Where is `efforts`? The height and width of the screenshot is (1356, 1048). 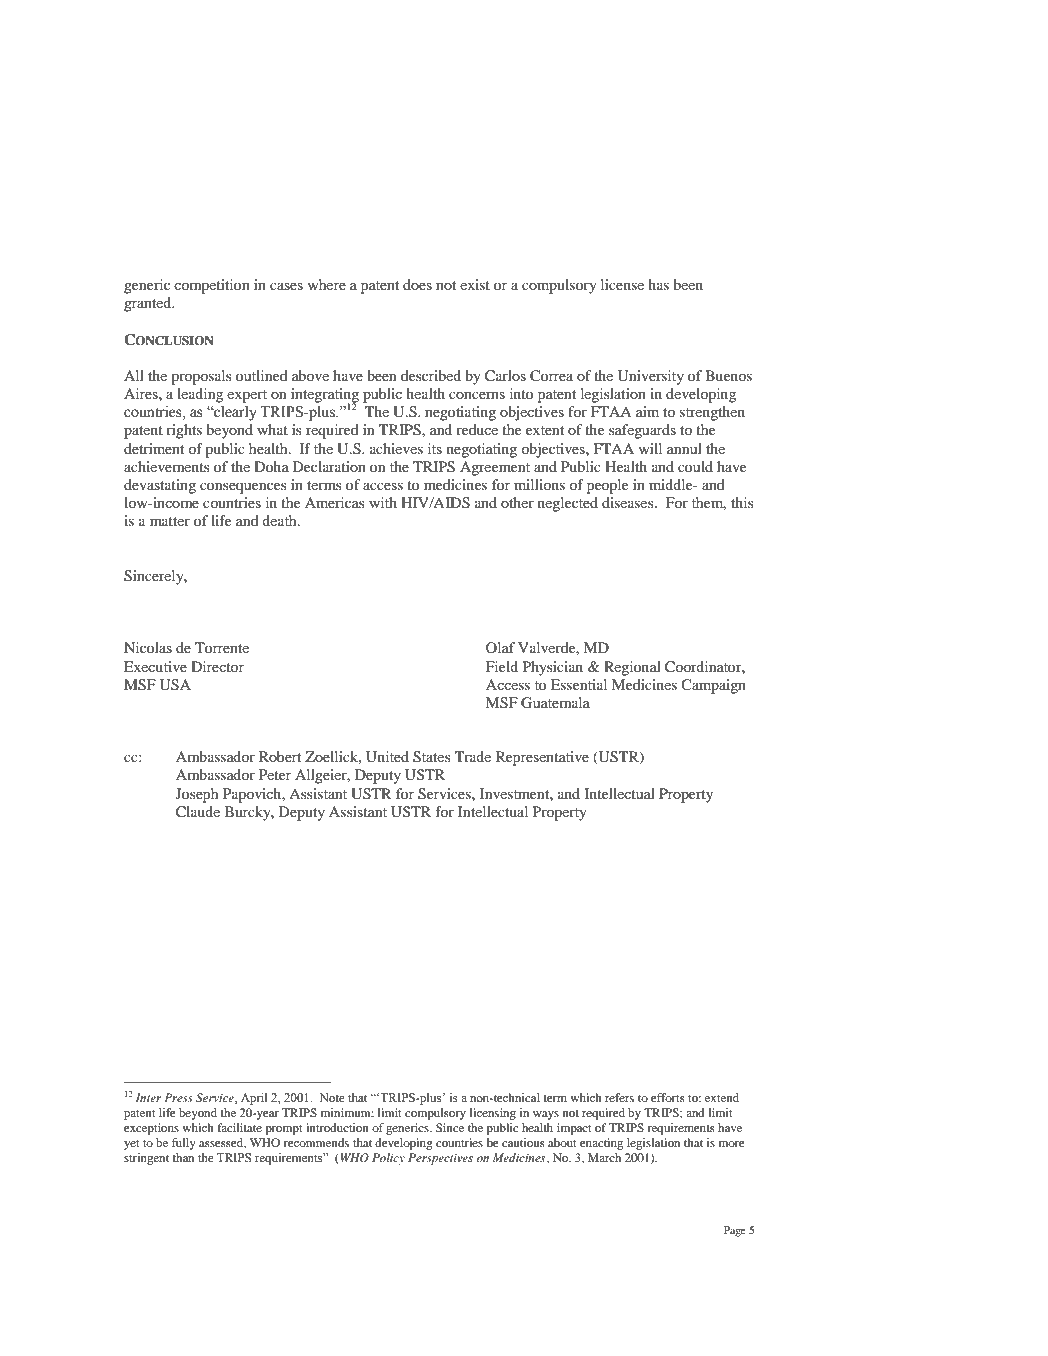 efforts is located at coordinates (668, 1097).
